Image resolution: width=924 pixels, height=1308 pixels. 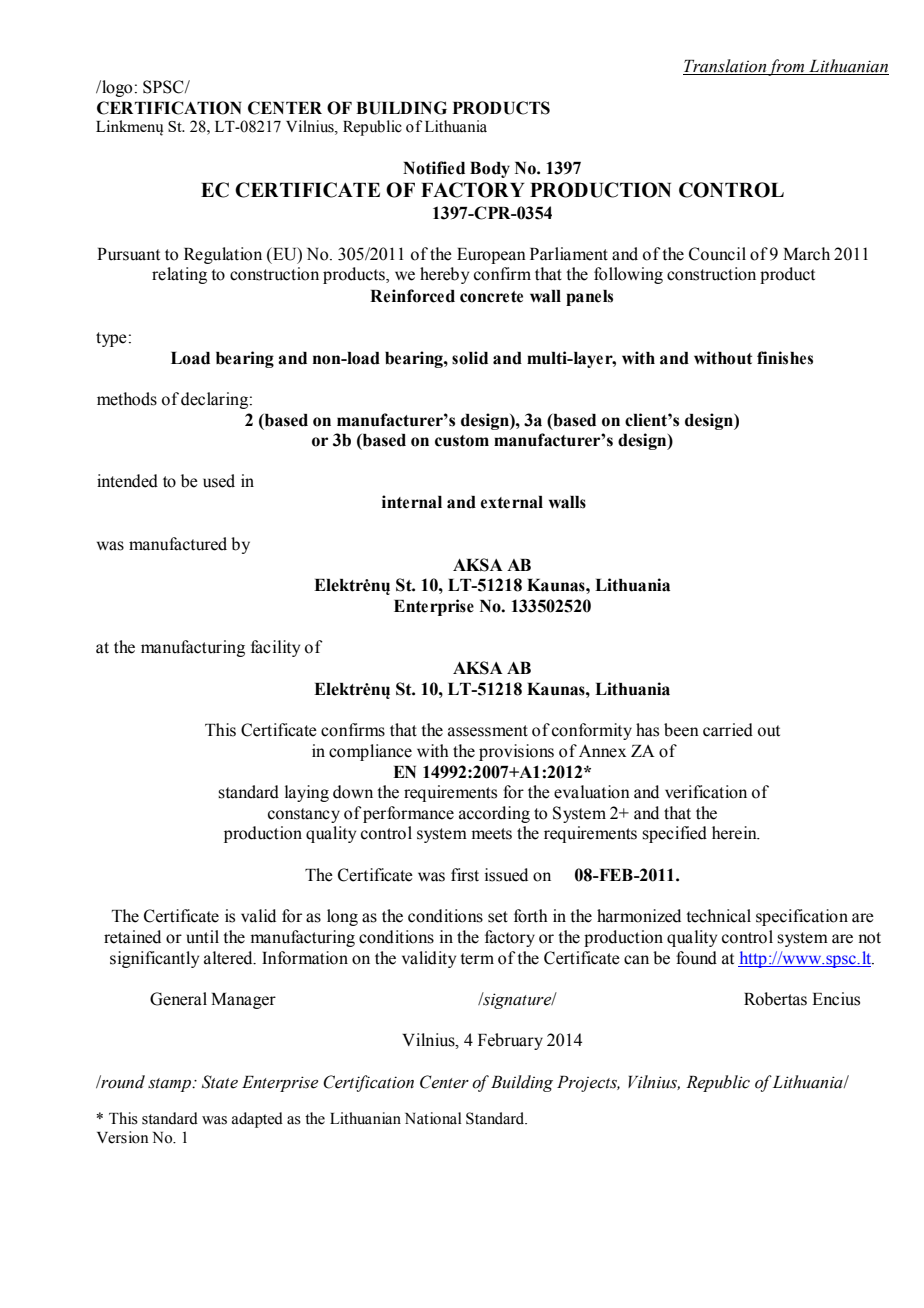 What do you see at coordinates (412, 502) in the document?
I see `internal` at bounding box center [412, 502].
